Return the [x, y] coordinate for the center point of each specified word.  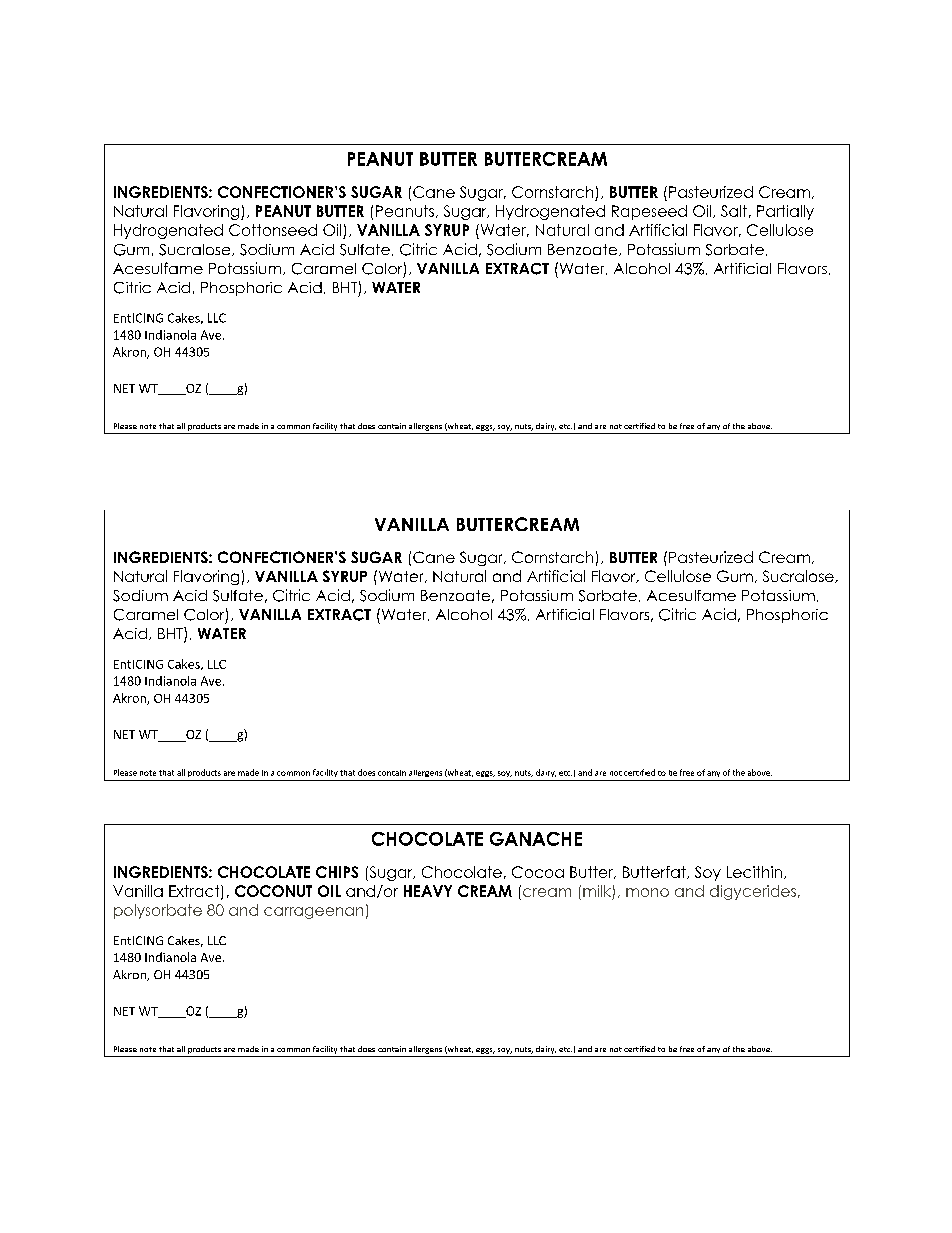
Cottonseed [273, 230]
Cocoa [538, 872]
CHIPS [337, 872]
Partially [785, 212]
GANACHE [536, 839]
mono [647, 892]
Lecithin [754, 872]
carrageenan [313, 913]
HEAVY [428, 891]
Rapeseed [649, 212]
